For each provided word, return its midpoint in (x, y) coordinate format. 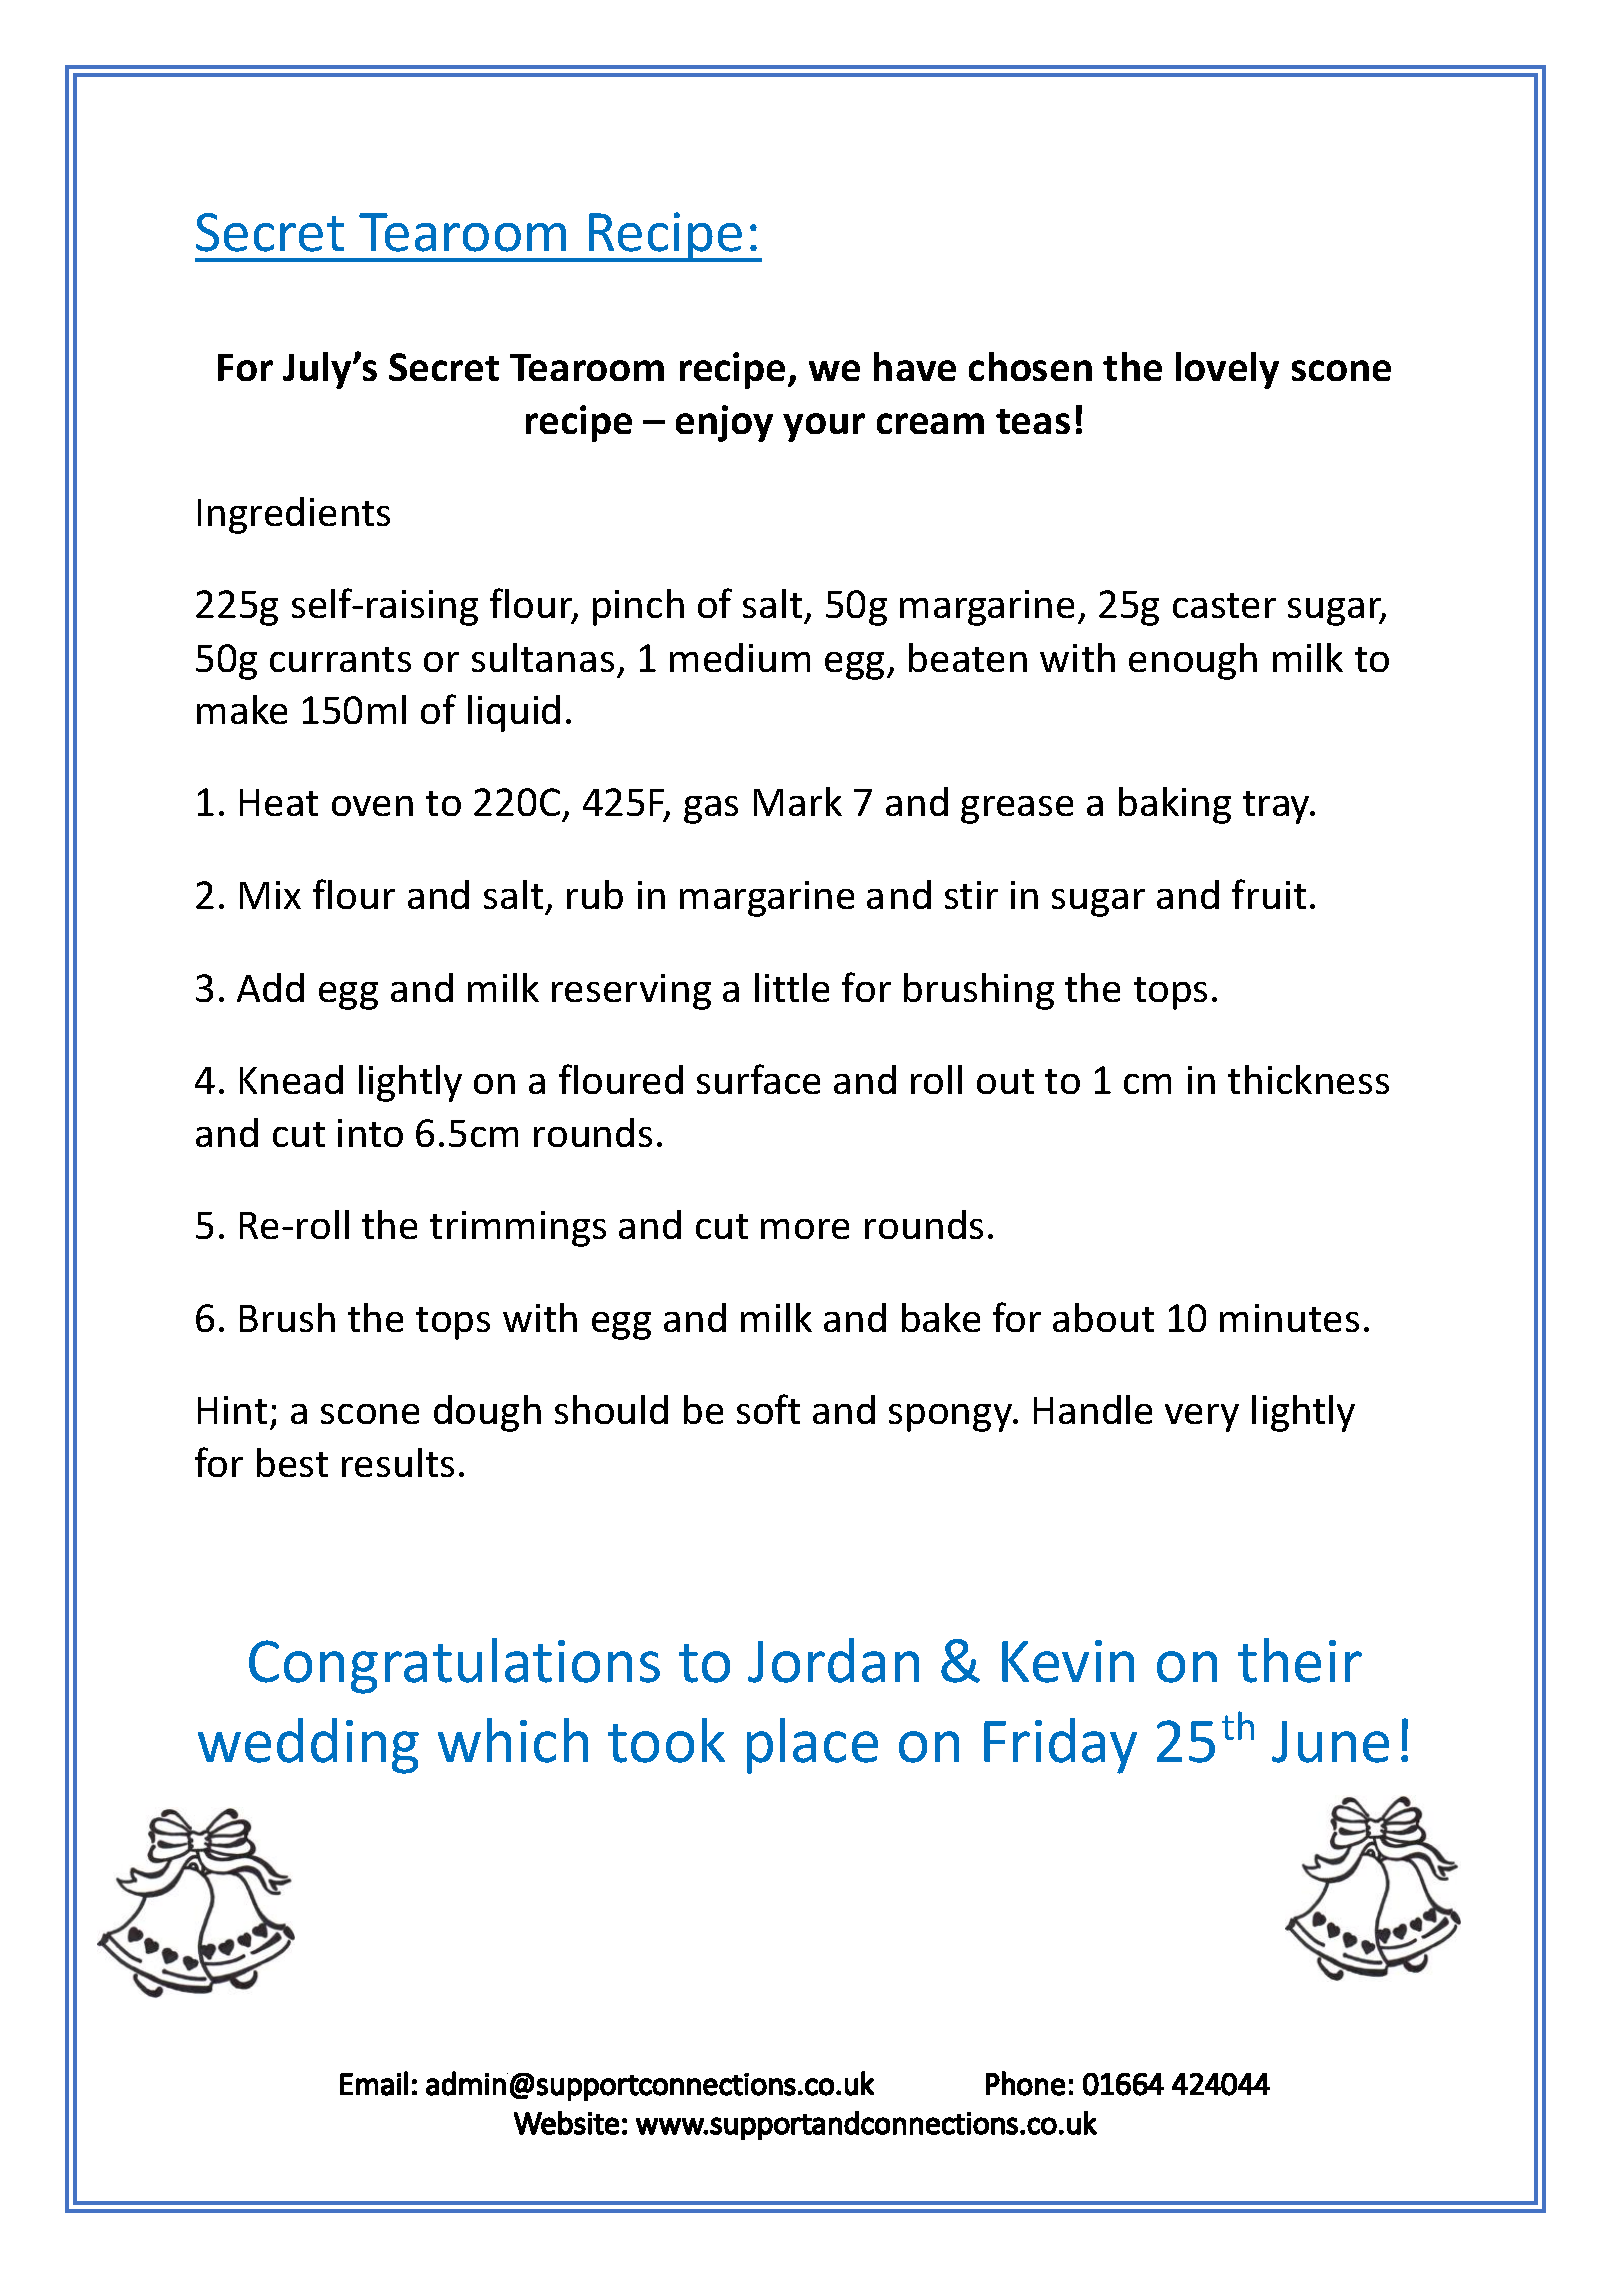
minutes (1289, 1318)
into (370, 1133)
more (805, 1229)
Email (374, 2083)
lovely (1227, 370)
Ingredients (294, 515)
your (824, 427)
